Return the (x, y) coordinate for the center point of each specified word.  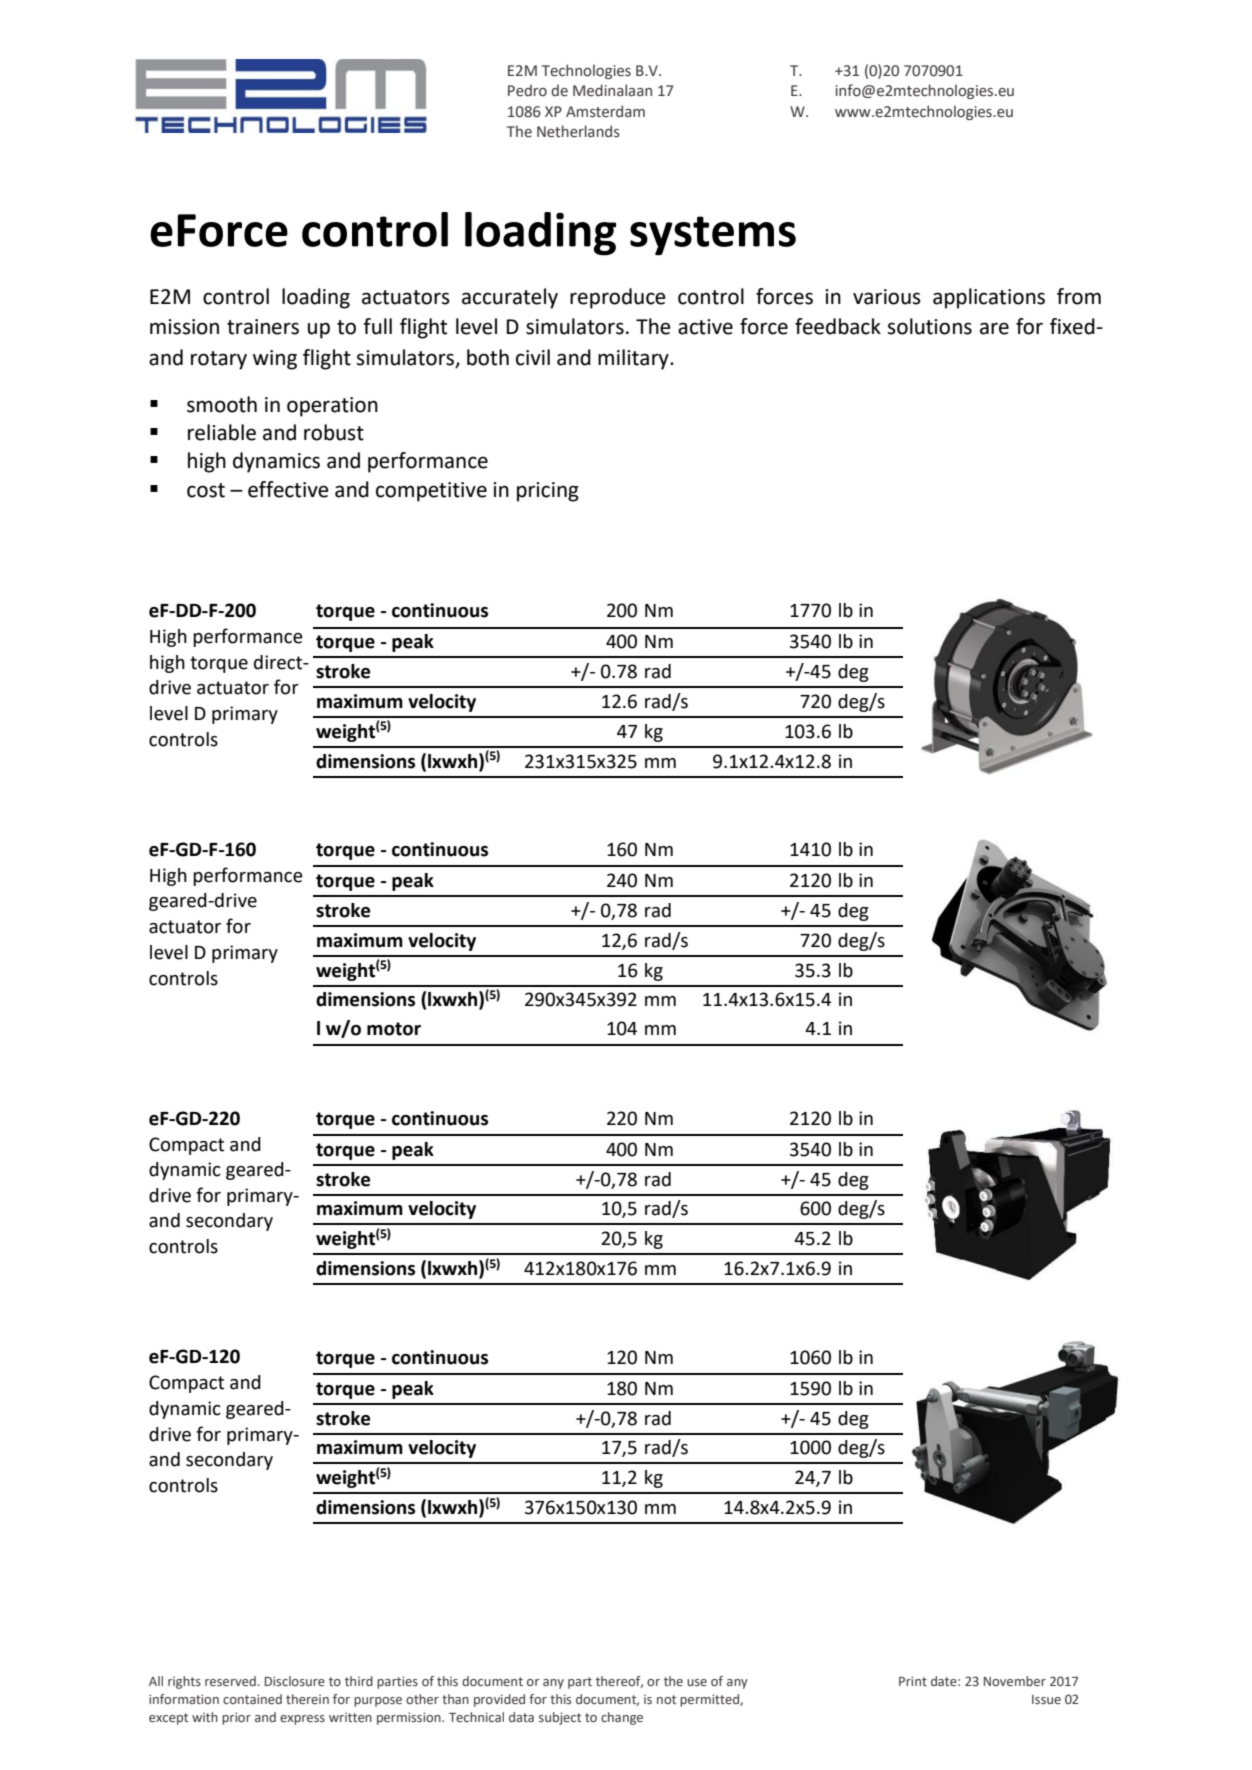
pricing (548, 492)
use (697, 1682)
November (1015, 1681)
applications (989, 298)
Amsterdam (605, 111)
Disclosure (295, 1681)
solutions (930, 326)
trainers (263, 327)
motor (394, 1029)
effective (288, 489)
